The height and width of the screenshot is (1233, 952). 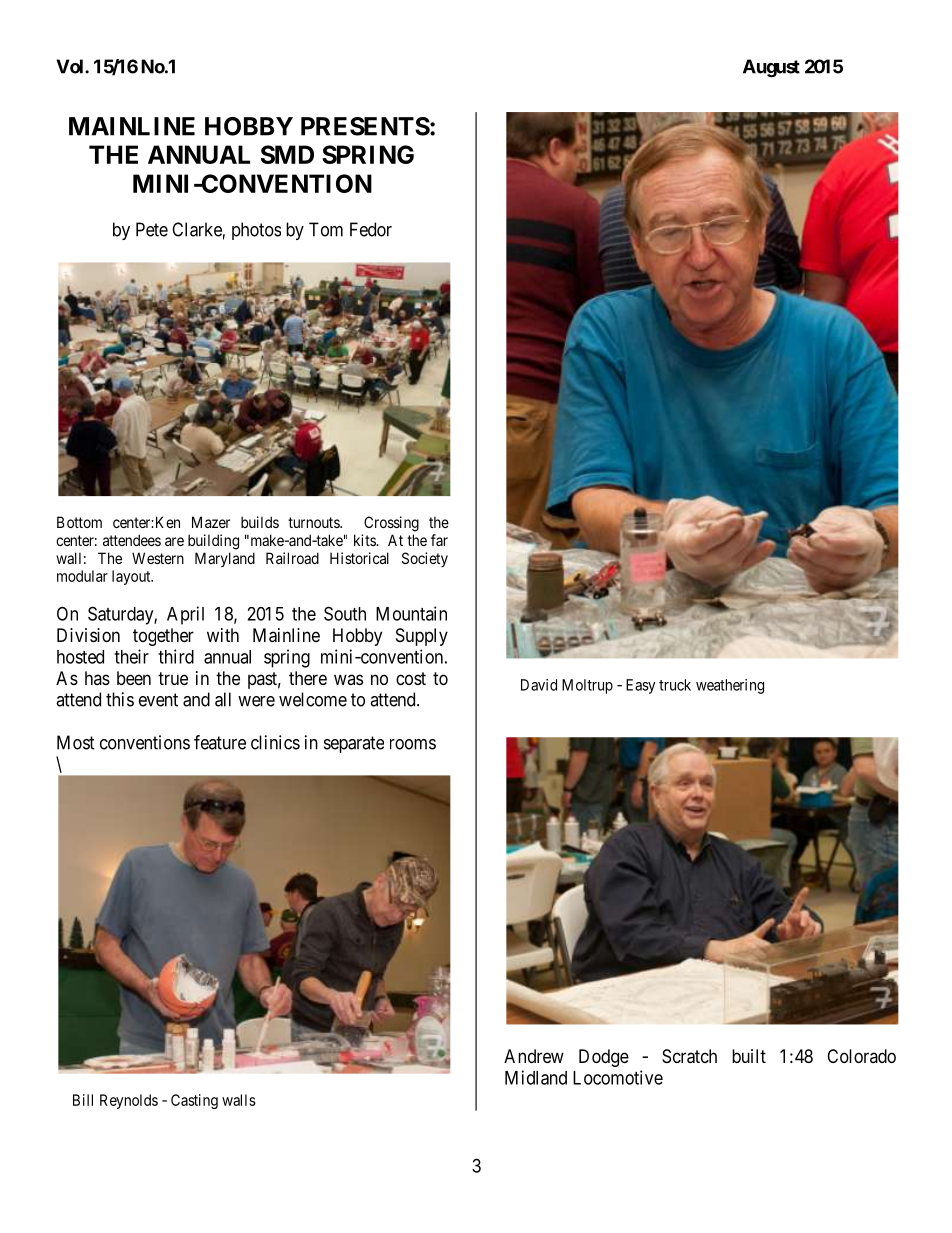 I want to click on far, so click(x=439, y=540).
